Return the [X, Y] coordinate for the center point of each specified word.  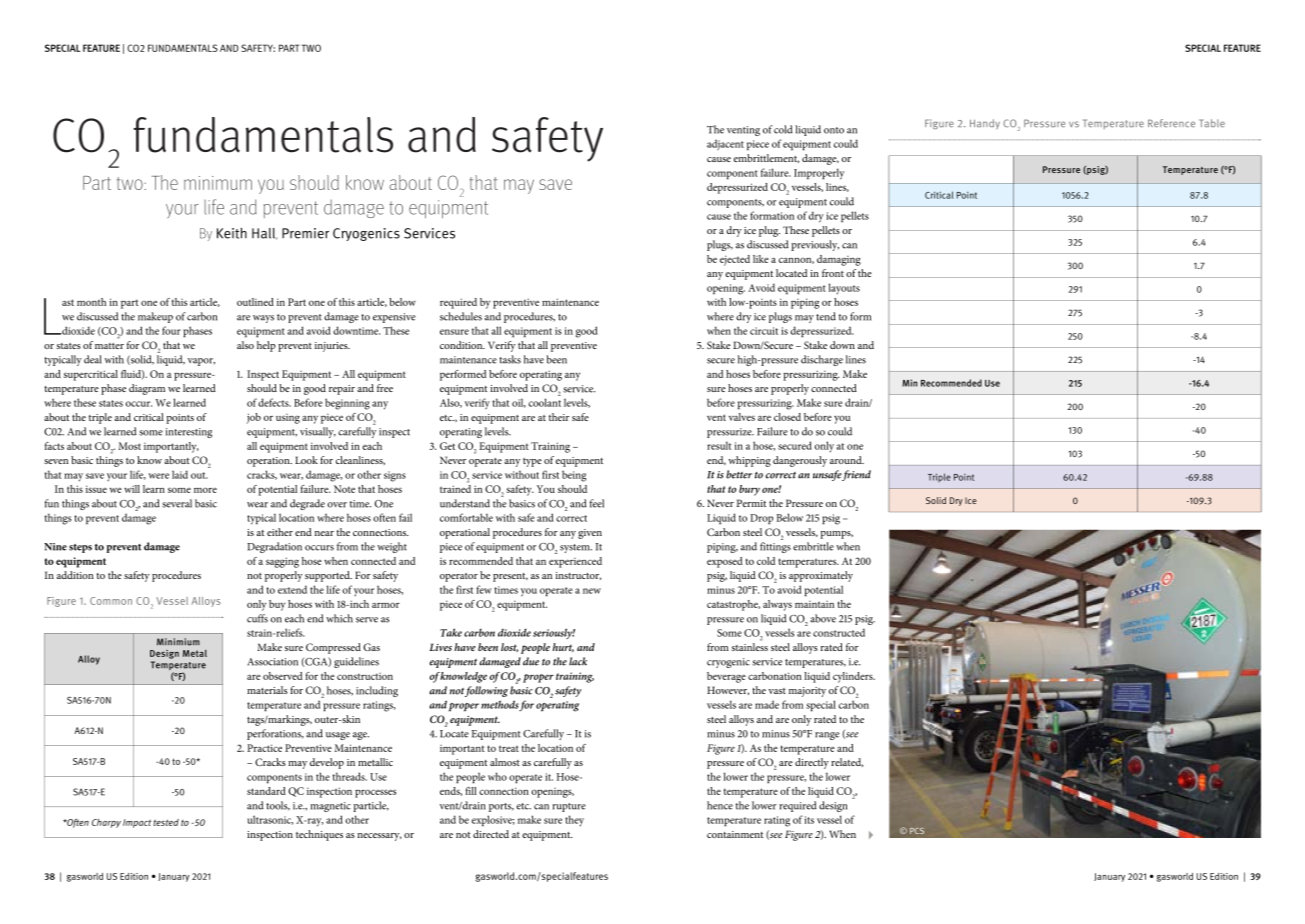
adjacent [725, 145]
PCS [917, 831]
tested [166, 822]
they [574, 821]
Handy [985, 124]
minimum [218, 183]
